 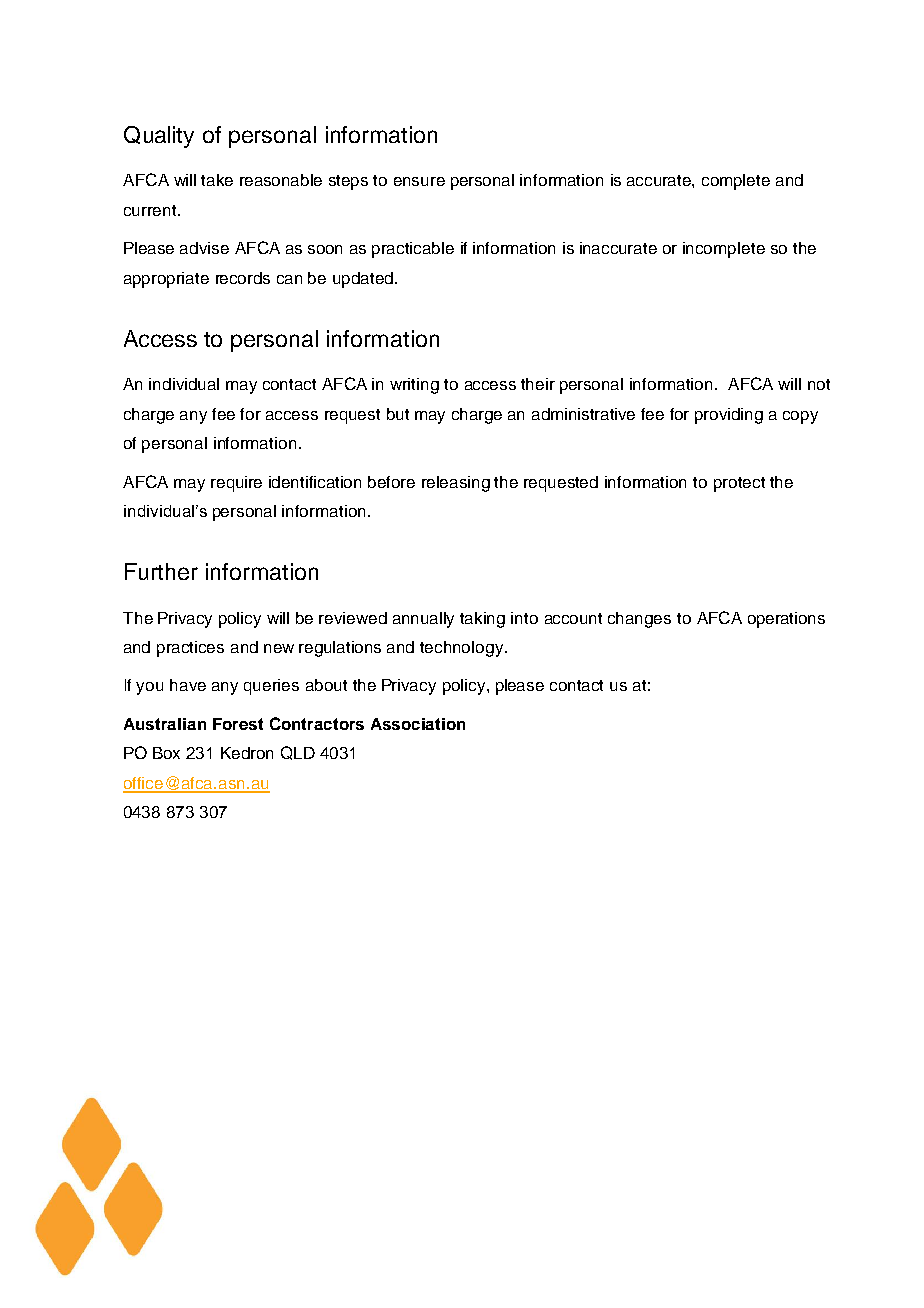 I want to click on their, so click(x=538, y=384).
